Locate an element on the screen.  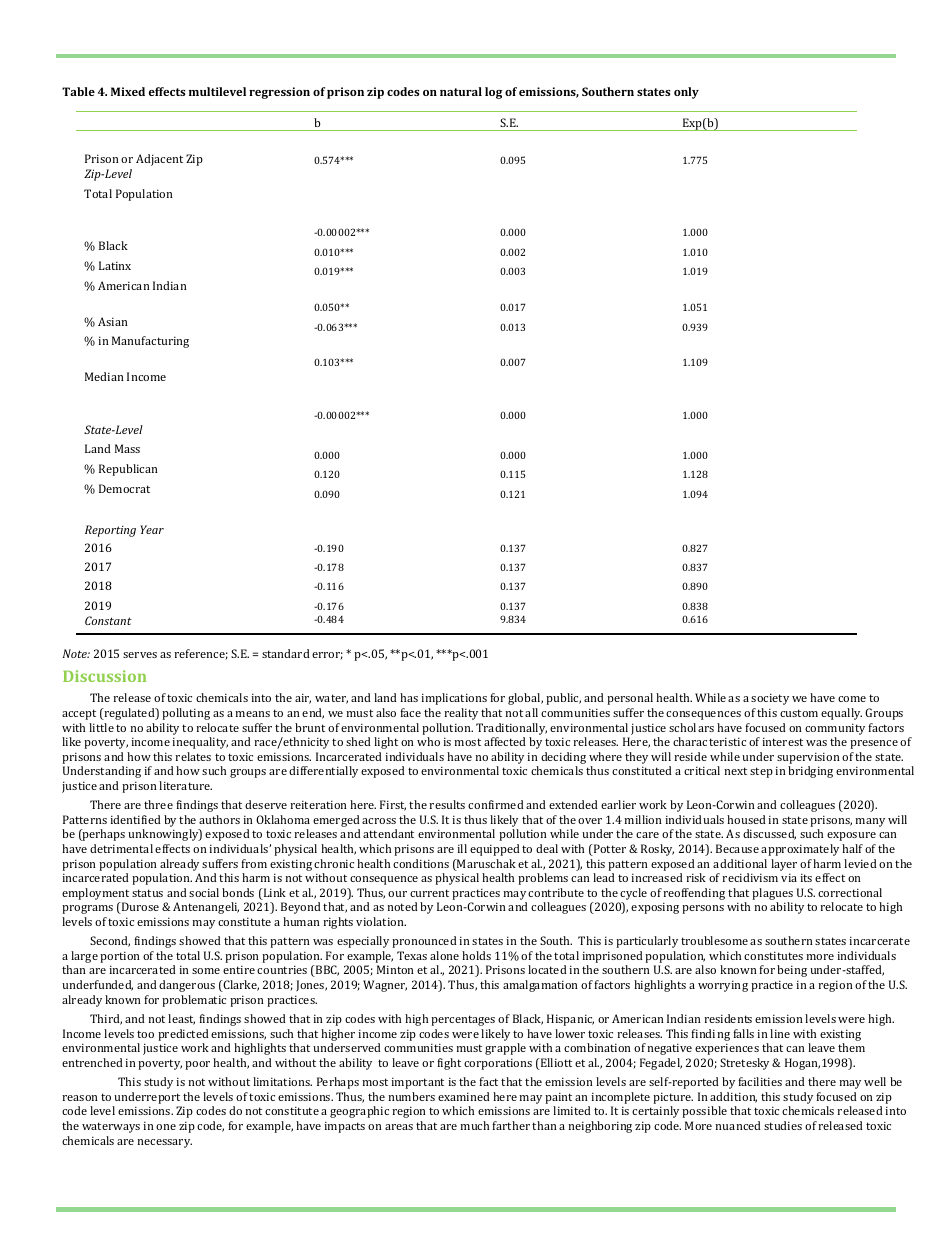
layer is located at coordinates (784, 865).
